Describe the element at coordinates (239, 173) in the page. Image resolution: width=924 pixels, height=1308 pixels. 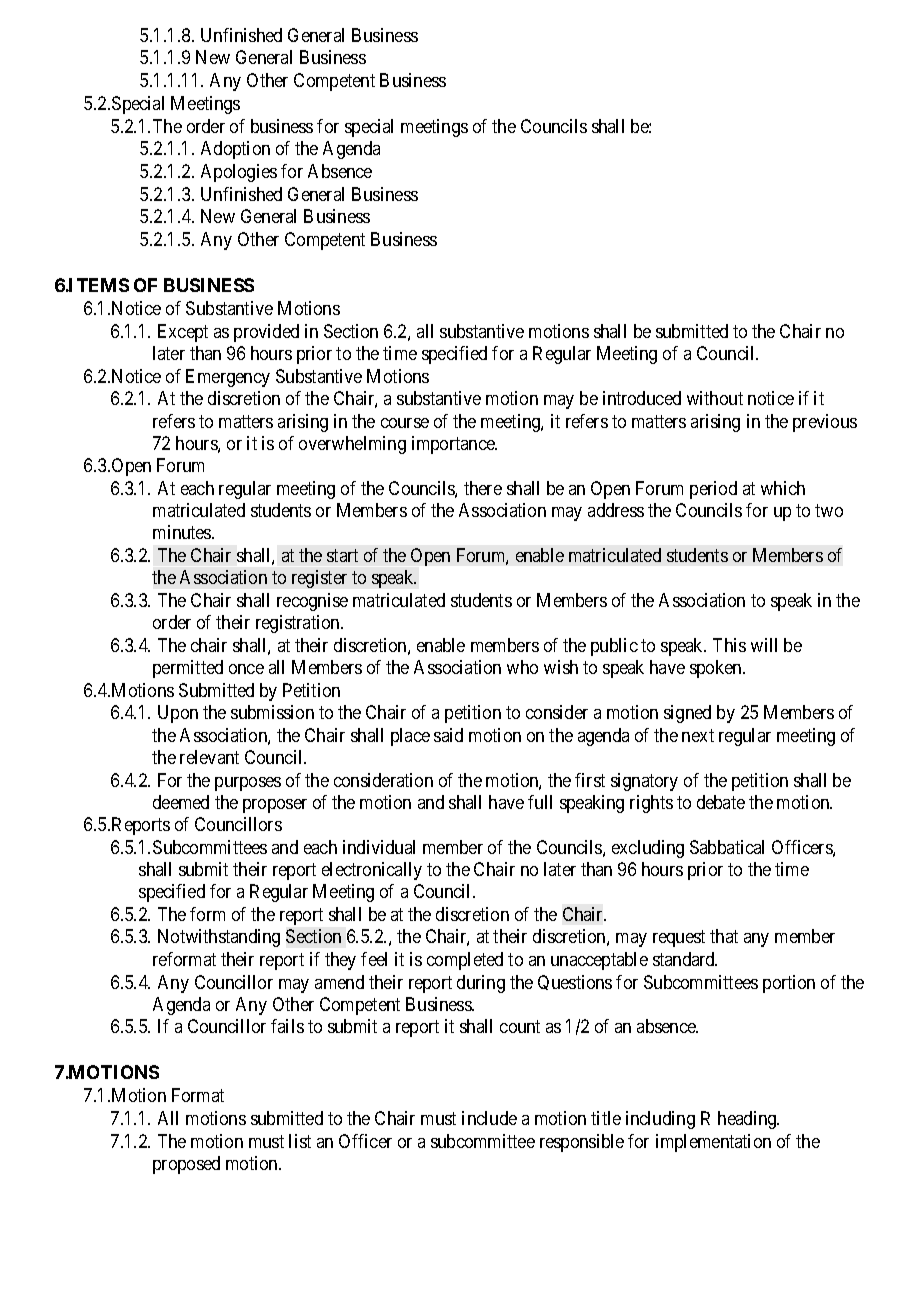
I see `Apologies` at that location.
